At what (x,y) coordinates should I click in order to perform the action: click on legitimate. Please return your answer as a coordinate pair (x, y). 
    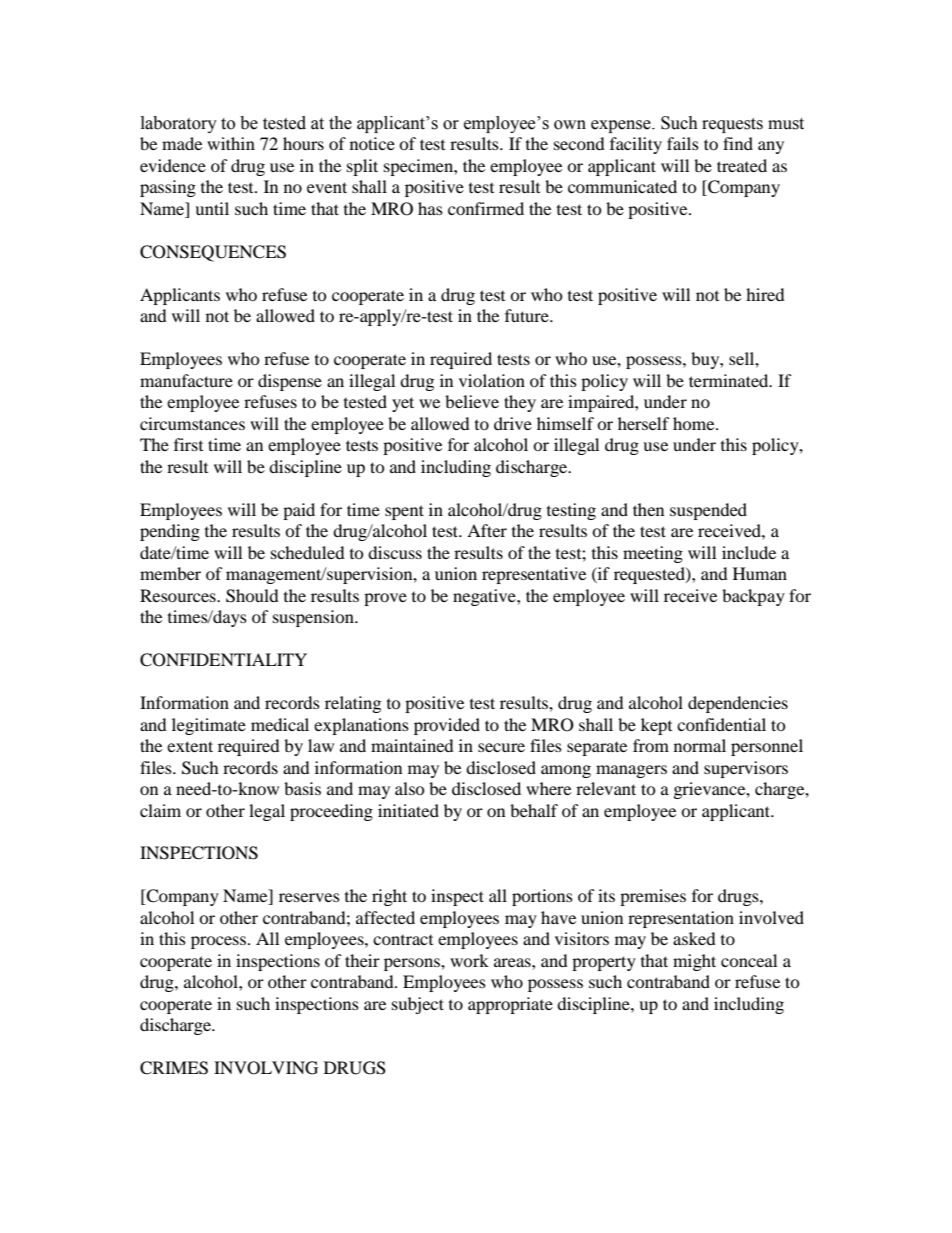
    Looking at the image, I should click on (209, 726).
